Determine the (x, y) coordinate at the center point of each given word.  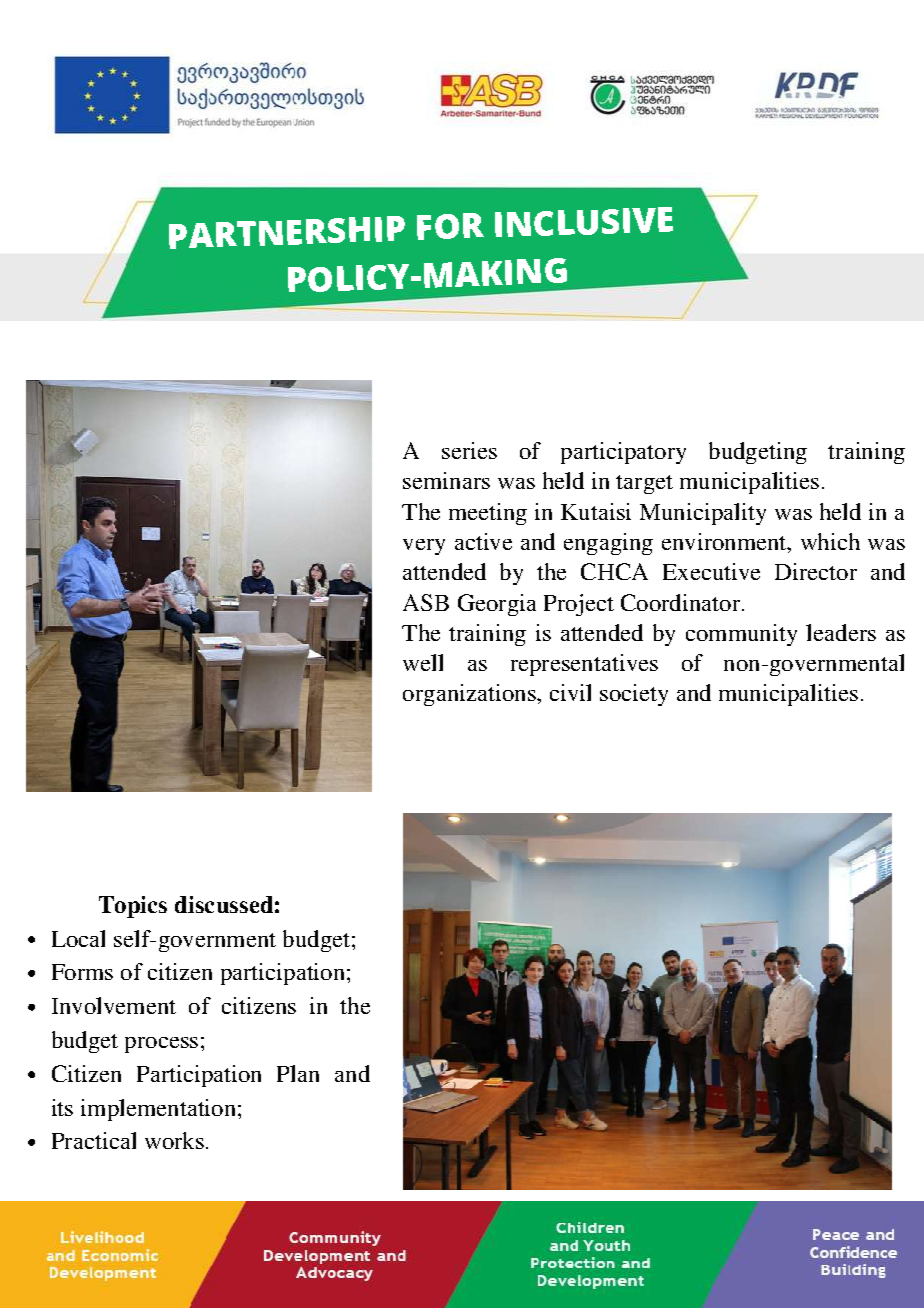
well (423, 662)
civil (570, 692)
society (634, 695)
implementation (158, 1110)
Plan (298, 1073)
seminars (446, 480)
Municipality (703, 514)
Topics (133, 907)
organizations (470, 695)
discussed (224, 904)
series (469, 450)
